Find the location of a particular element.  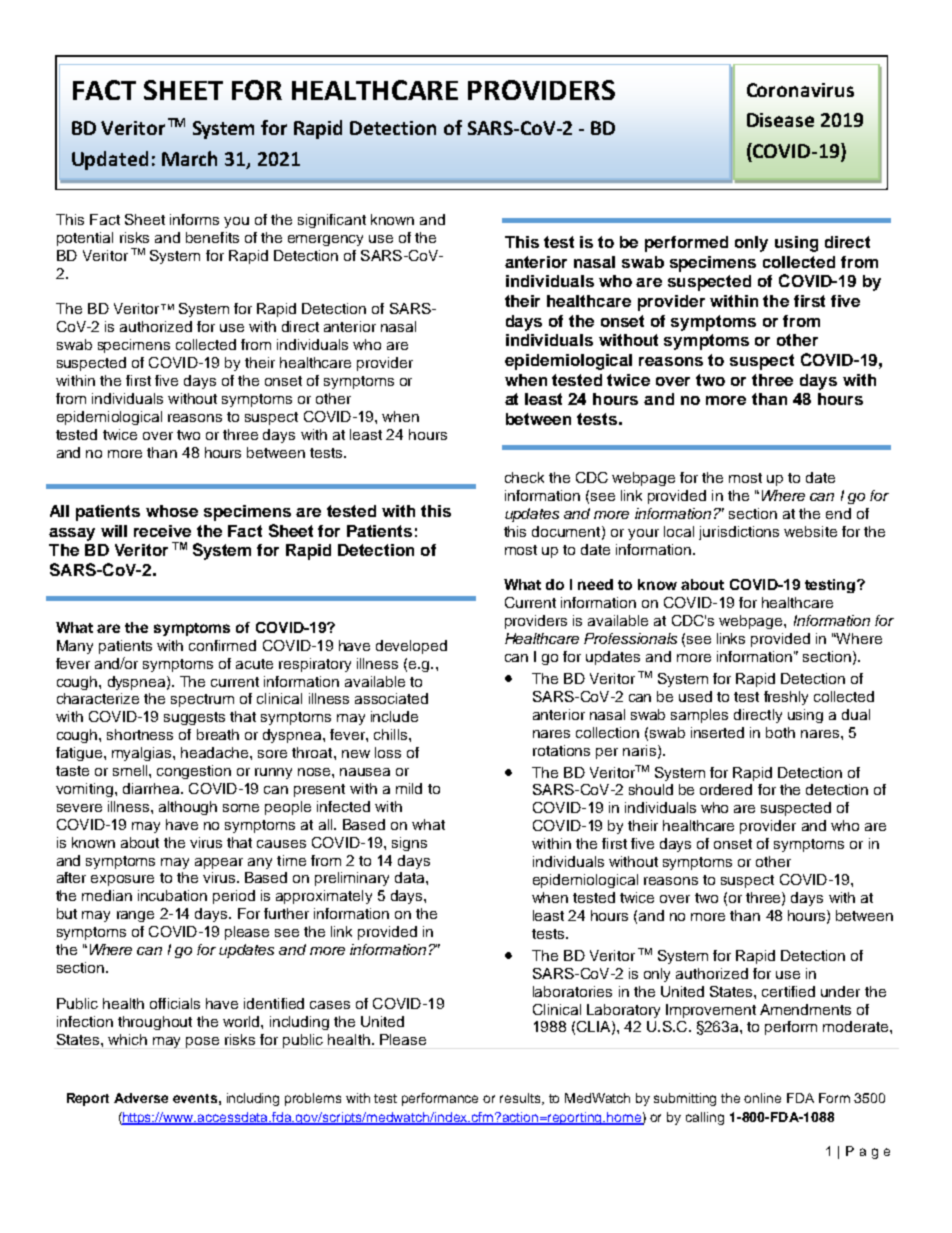

Adverse is located at coordinates (141, 1098).
